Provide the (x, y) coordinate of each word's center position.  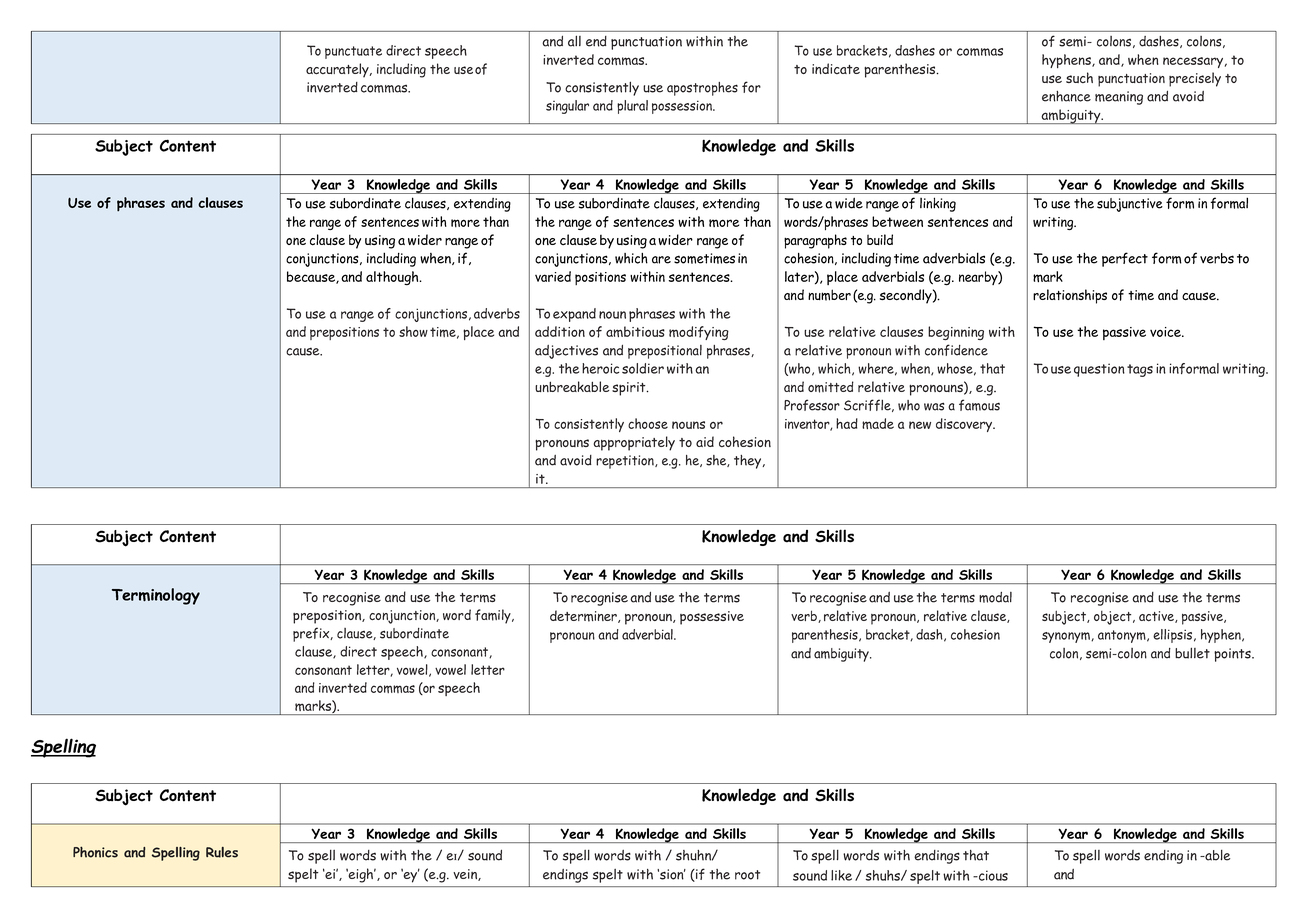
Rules (222, 852)
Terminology (156, 596)
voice (1166, 332)
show (413, 331)
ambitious (635, 331)
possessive (712, 618)
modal (995, 597)
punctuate (353, 52)
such (1079, 77)
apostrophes (702, 89)
